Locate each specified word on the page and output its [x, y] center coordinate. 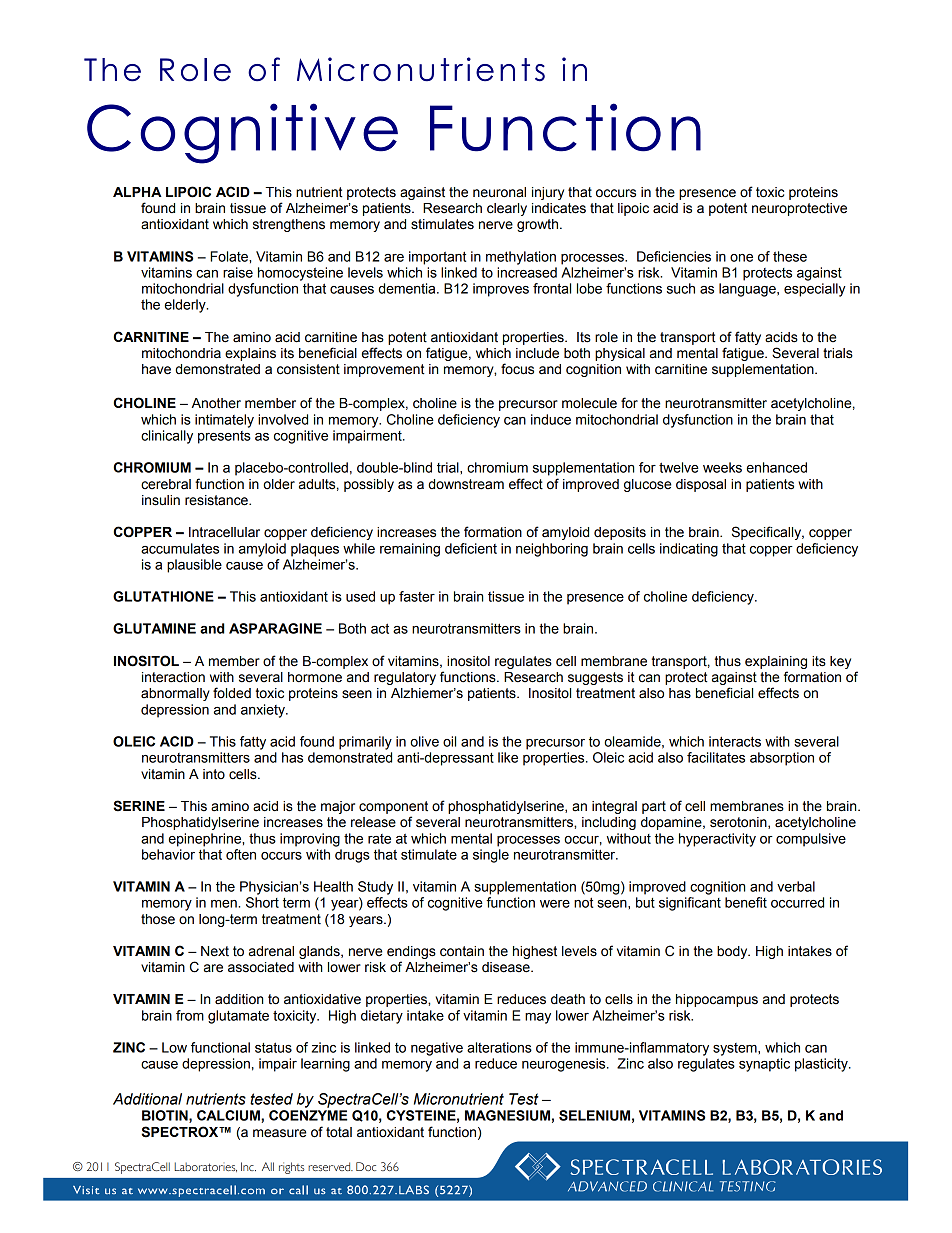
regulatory [405, 678]
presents [224, 437]
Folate [230, 256]
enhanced [777, 467]
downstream [466, 484]
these [790, 256]
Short [262, 902]
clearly [507, 209]
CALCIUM [229, 1116]
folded [232, 693]
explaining [776, 662]
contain [462, 951]
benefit [746, 902]
